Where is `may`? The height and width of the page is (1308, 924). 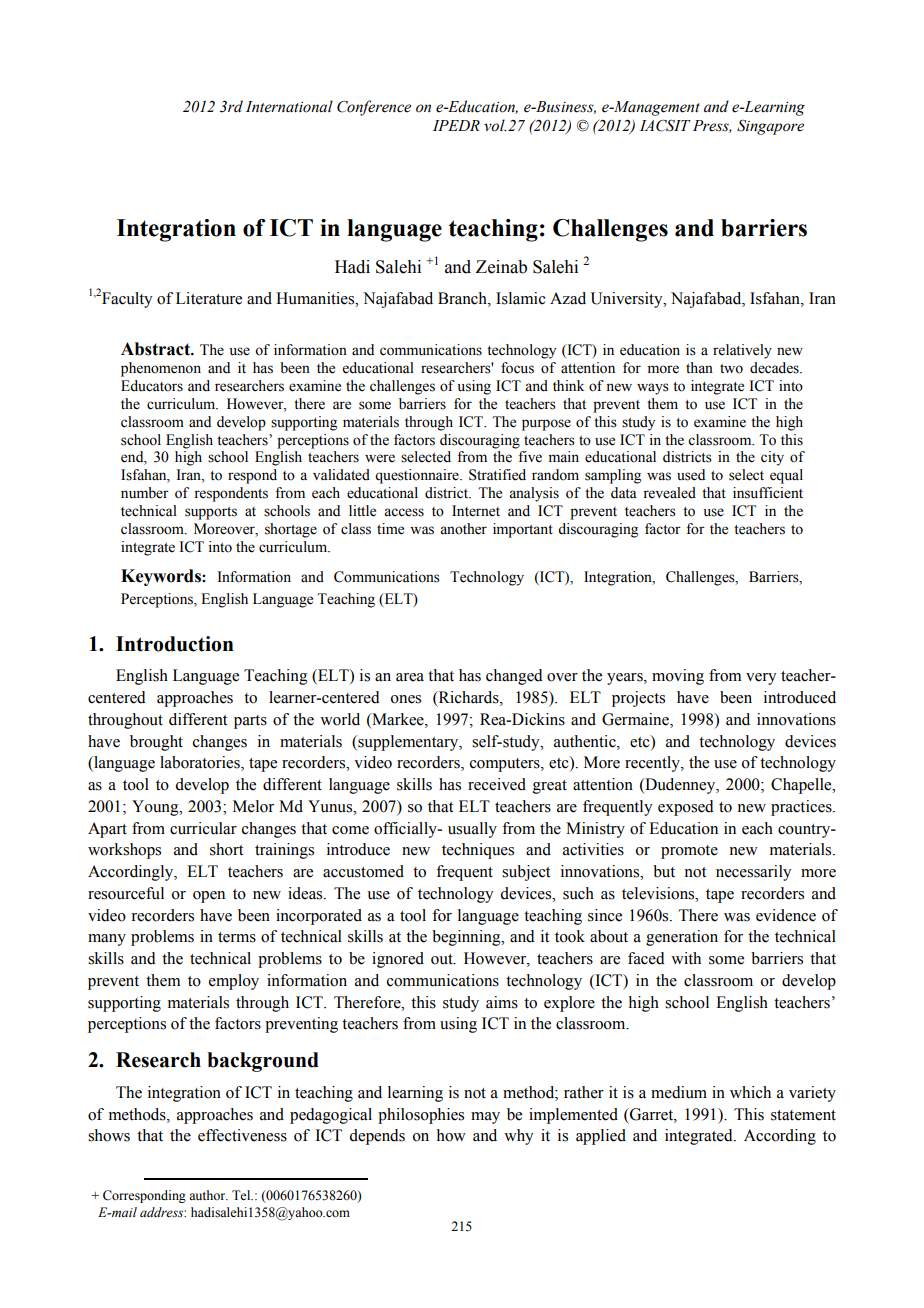 may is located at coordinates (485, 1118).
